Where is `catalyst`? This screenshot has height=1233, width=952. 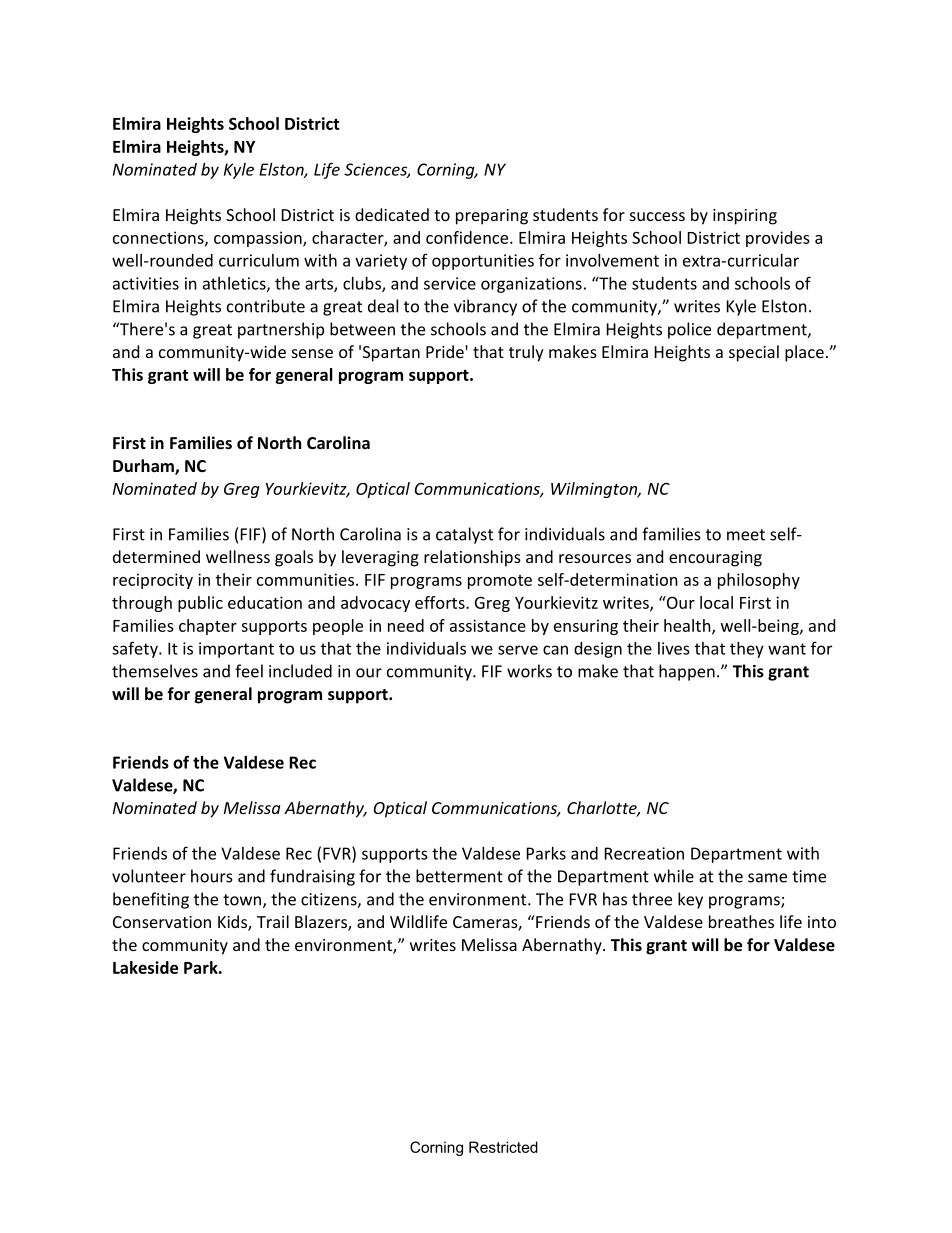 catalyst is located at coordinates (464, 535).
